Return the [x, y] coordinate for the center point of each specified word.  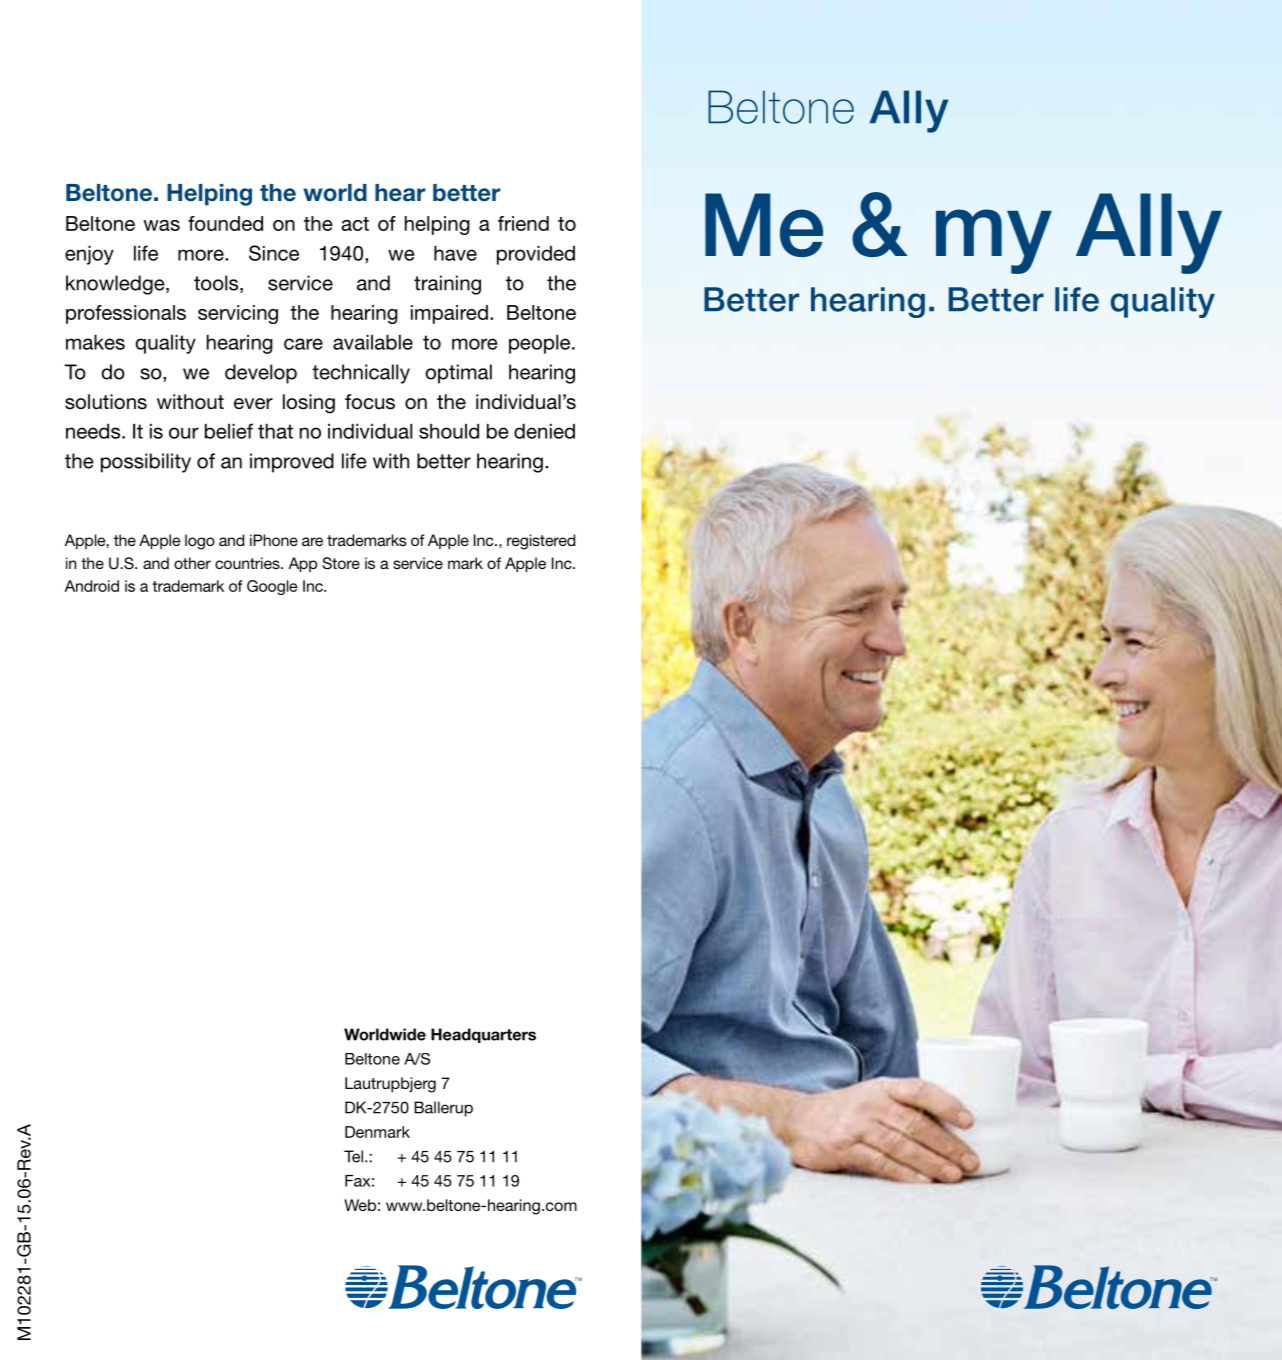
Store [341, 563]
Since [274, 253]
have [455, 253]
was [161, 225]
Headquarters [483, 1035]
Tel [353, 1156]
